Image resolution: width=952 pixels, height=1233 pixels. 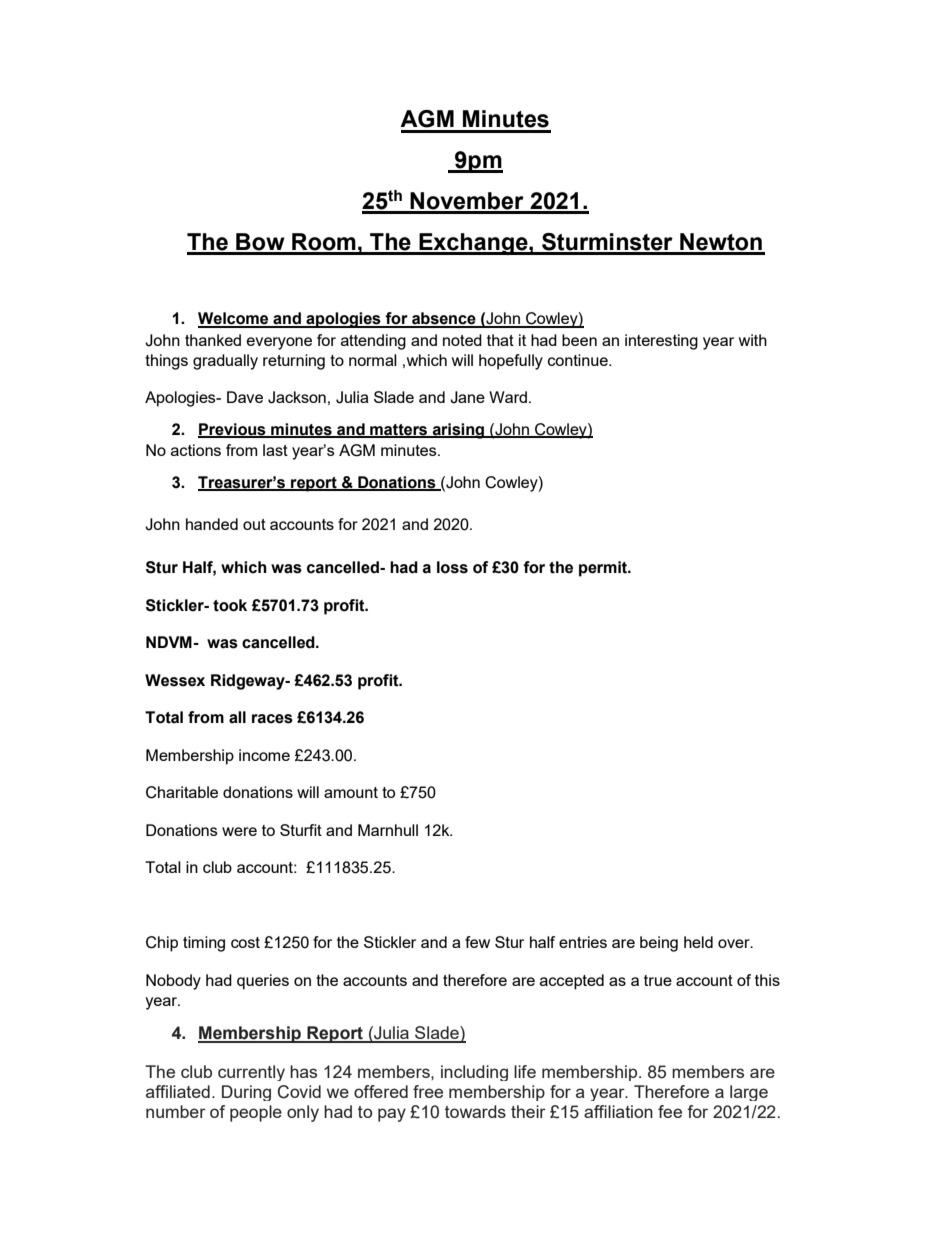 What do you see at coordinates (459, 431) in the screenshot?
I see `arising` at bounding box center [459, 431].
